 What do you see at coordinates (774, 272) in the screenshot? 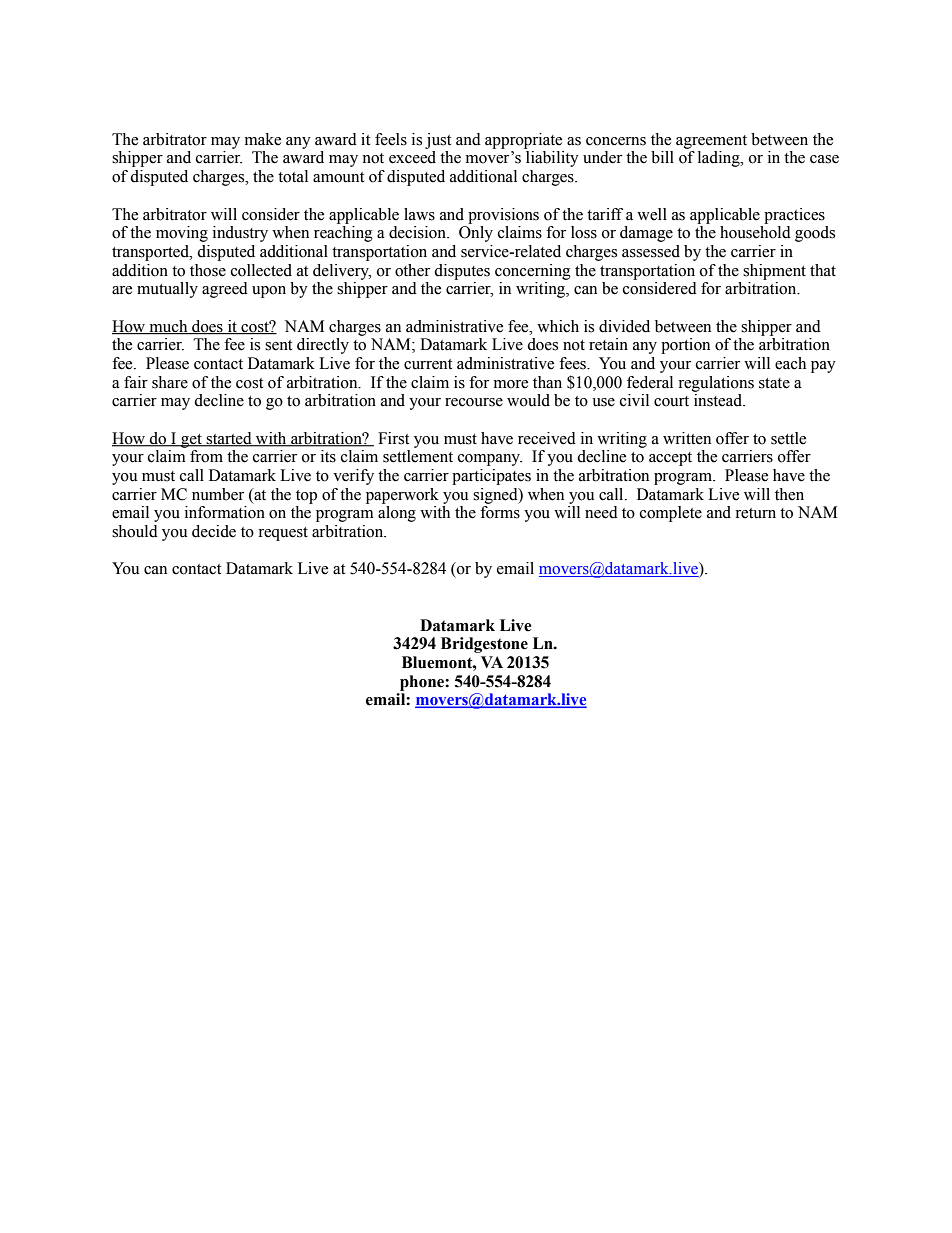
I see `shipment` at bounding box center [774, 272].
